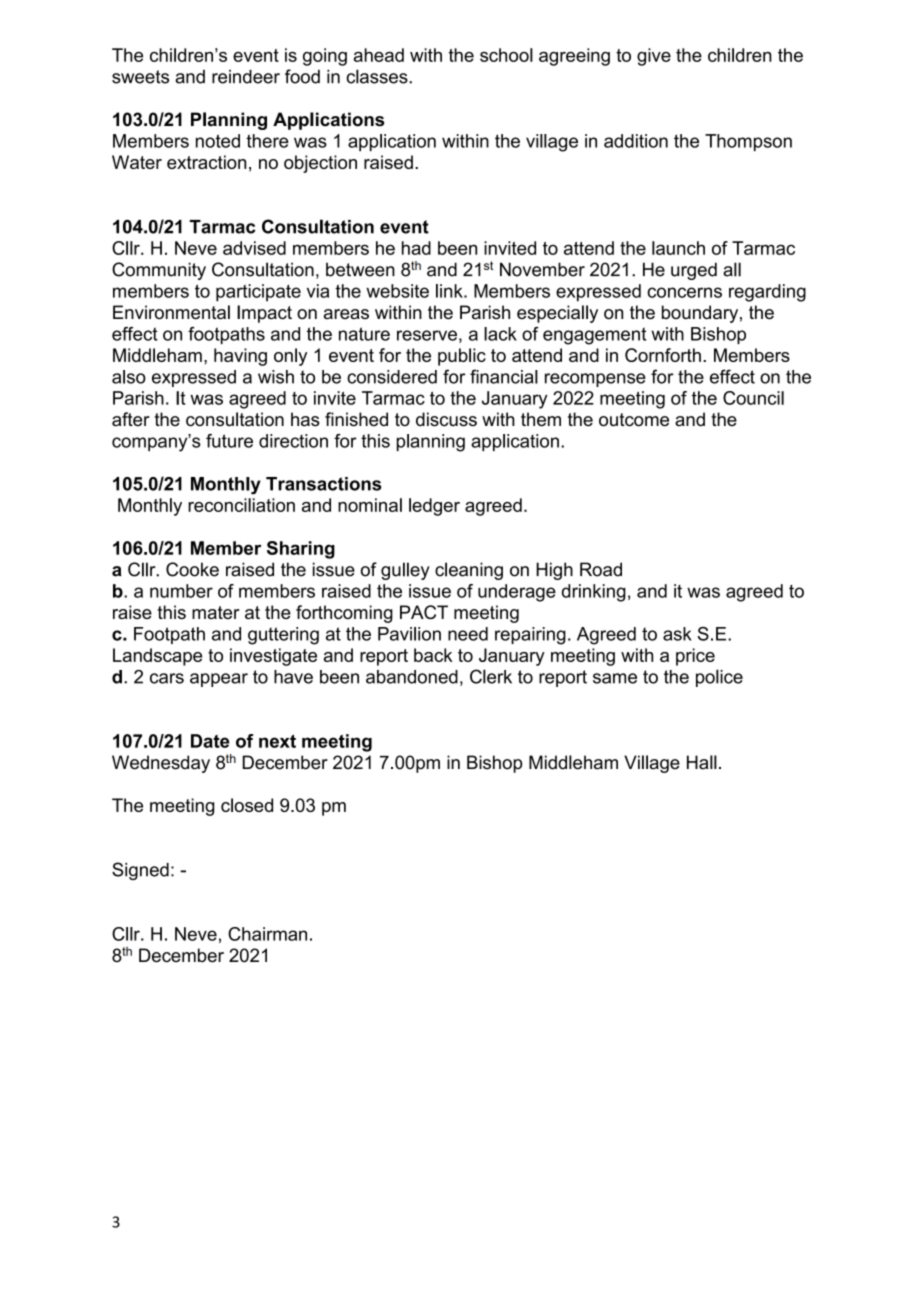  Describe the element at coordinates (468, 634) in the screenshot. I see `need` at that location.
